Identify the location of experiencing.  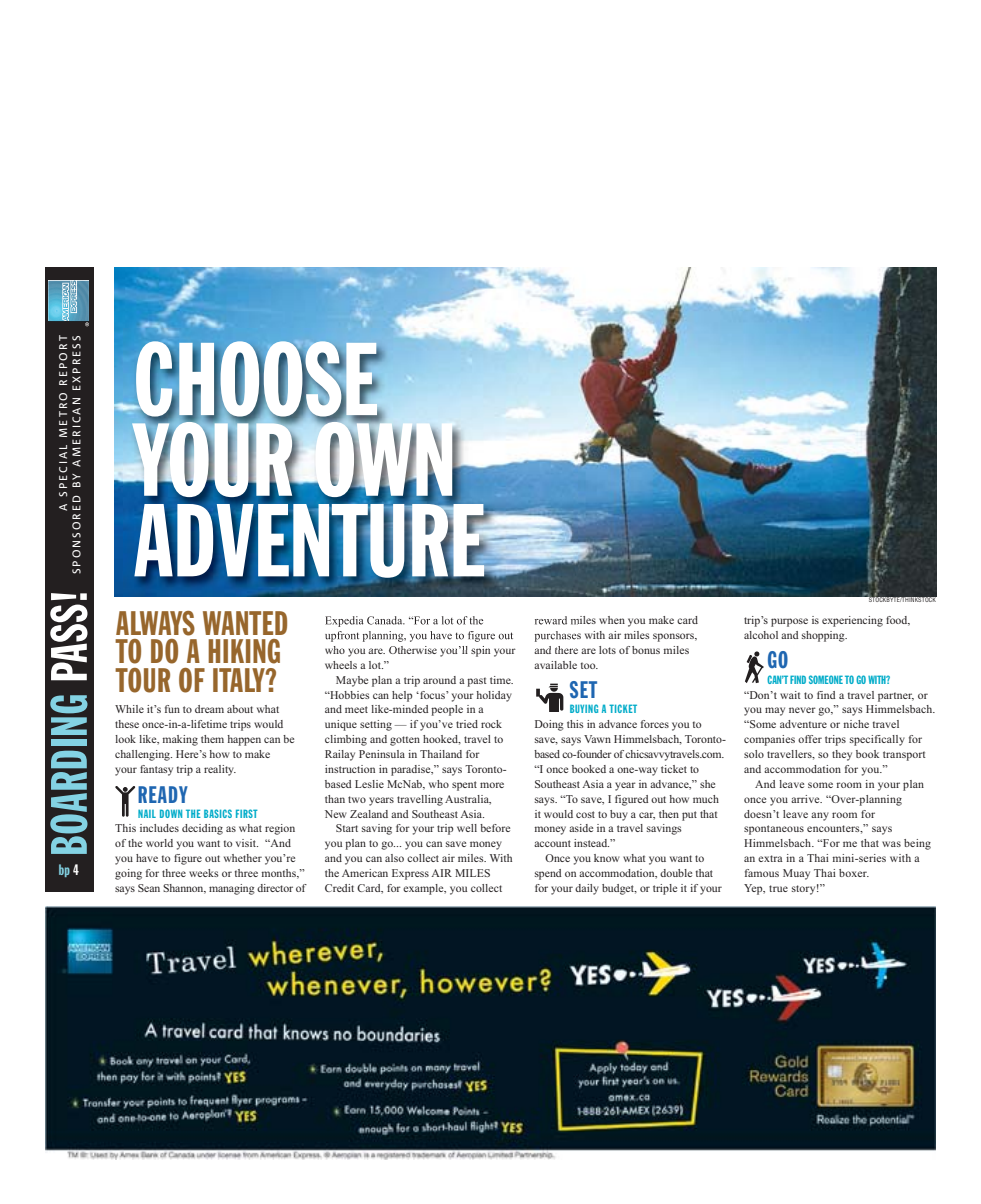
(852, 621).
